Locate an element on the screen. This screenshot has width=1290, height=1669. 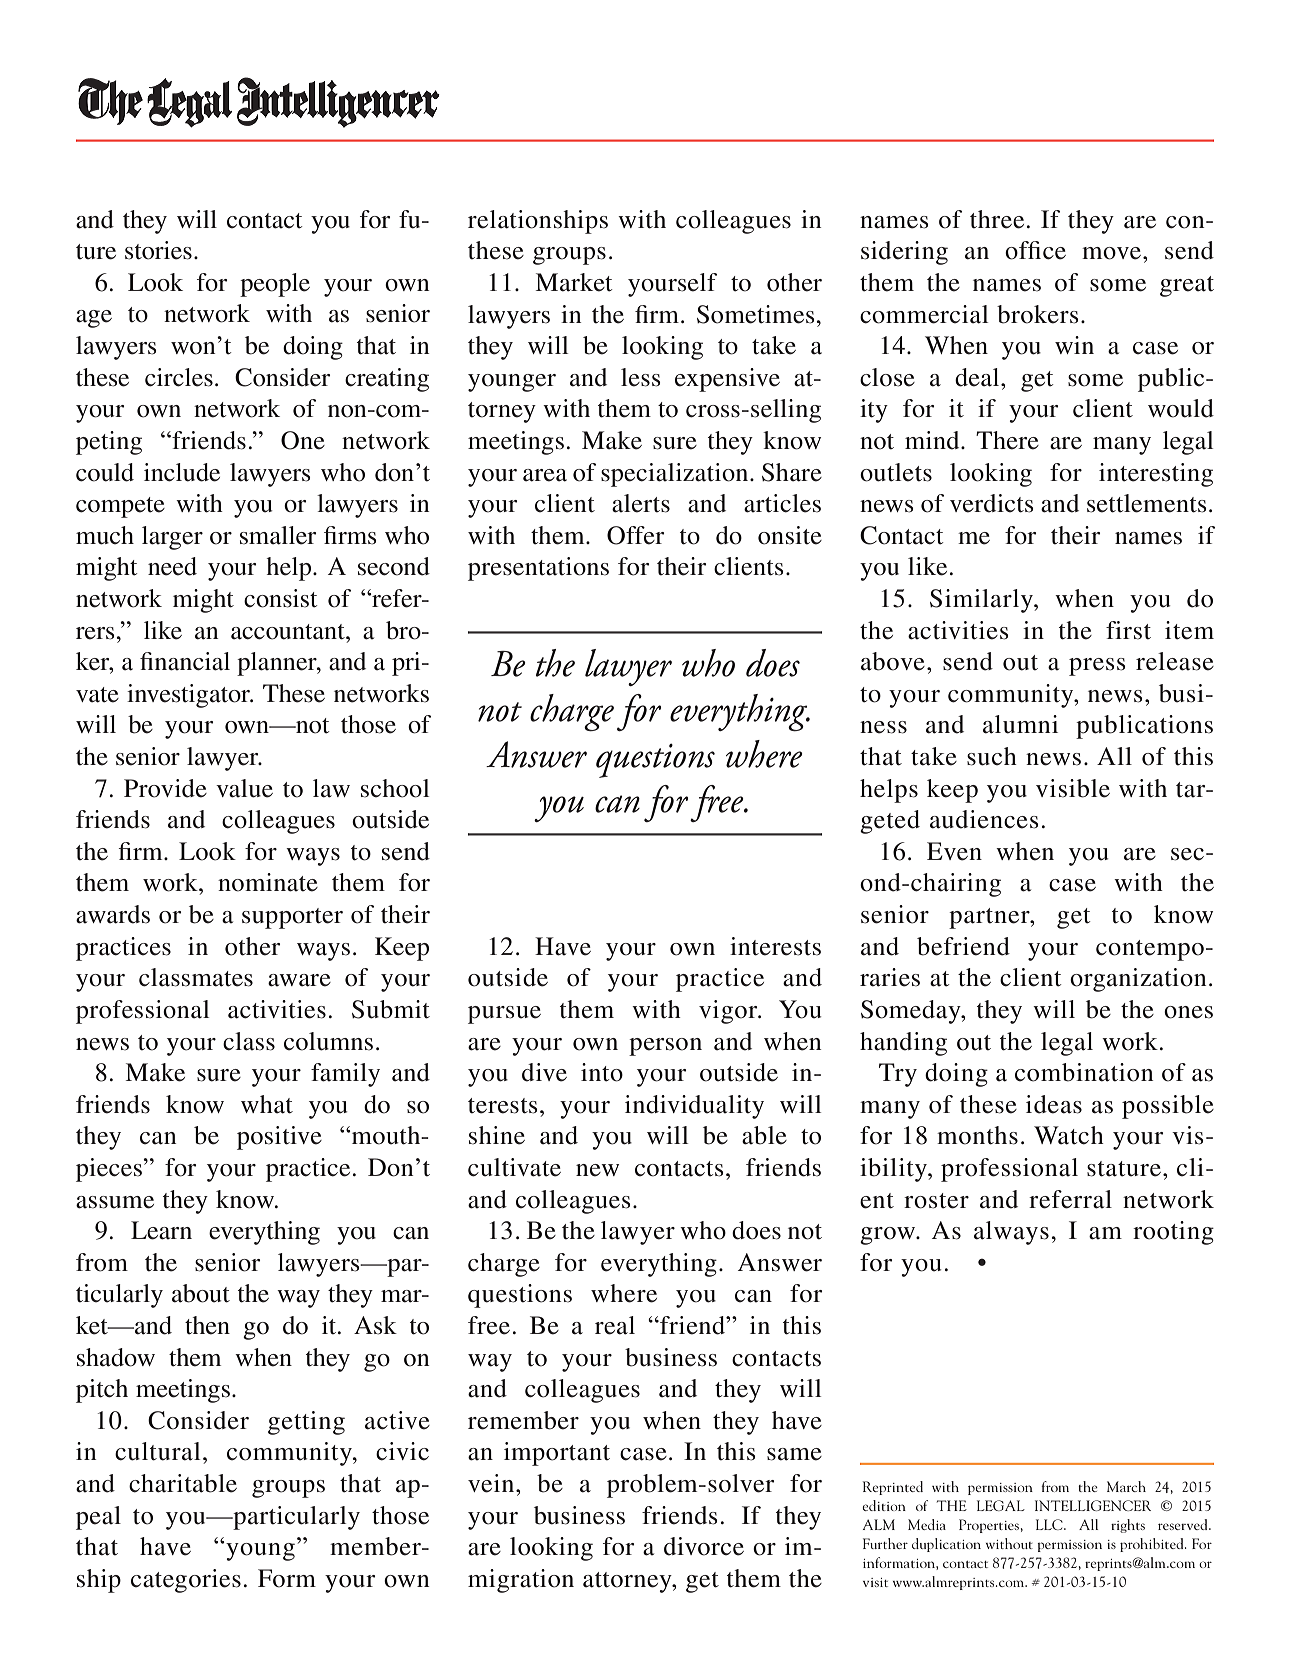
vigor is located at coordinates (729, 1012).
